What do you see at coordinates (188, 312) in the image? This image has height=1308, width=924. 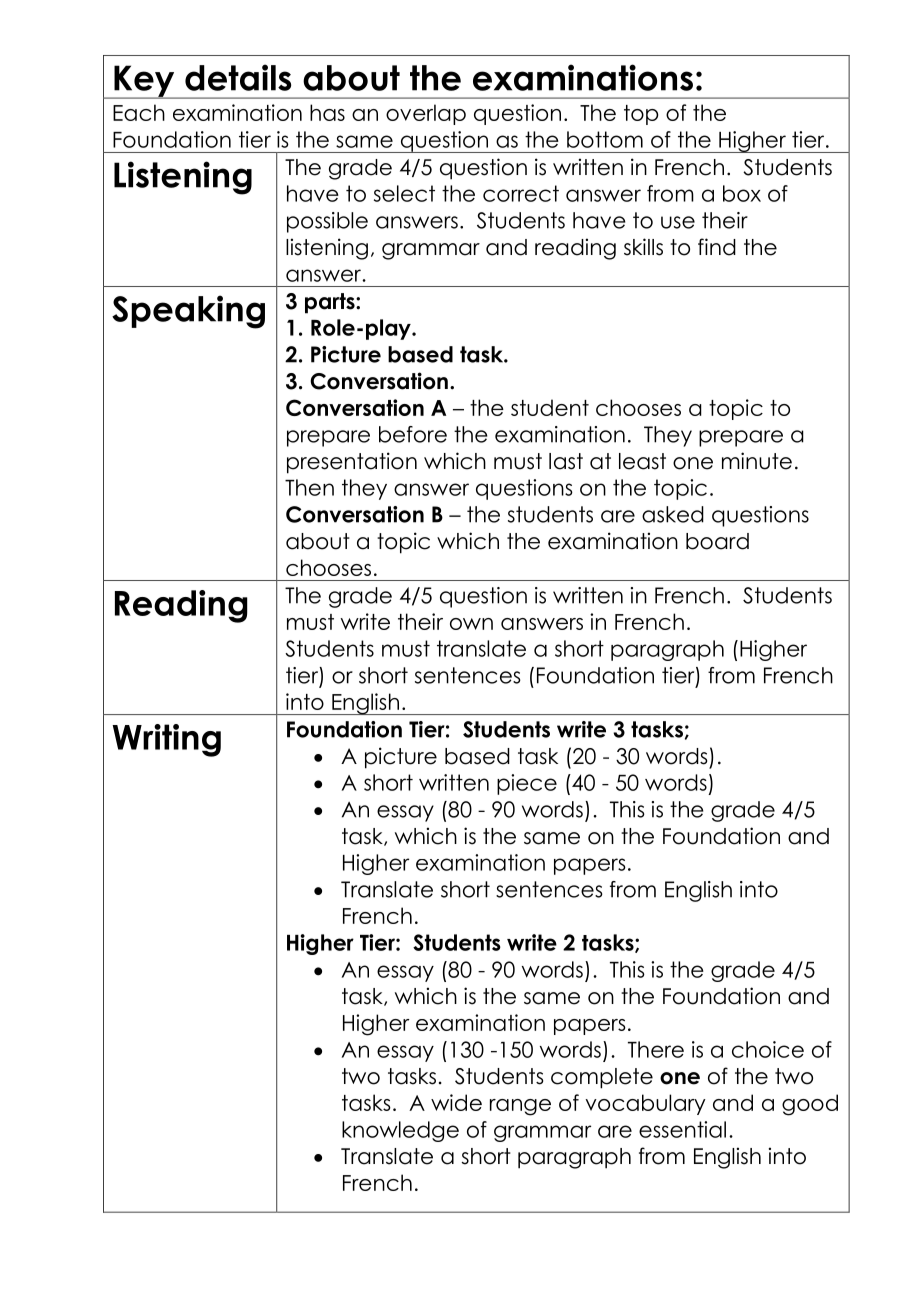 I see `Speaking` at bounding box center [188, 312].
